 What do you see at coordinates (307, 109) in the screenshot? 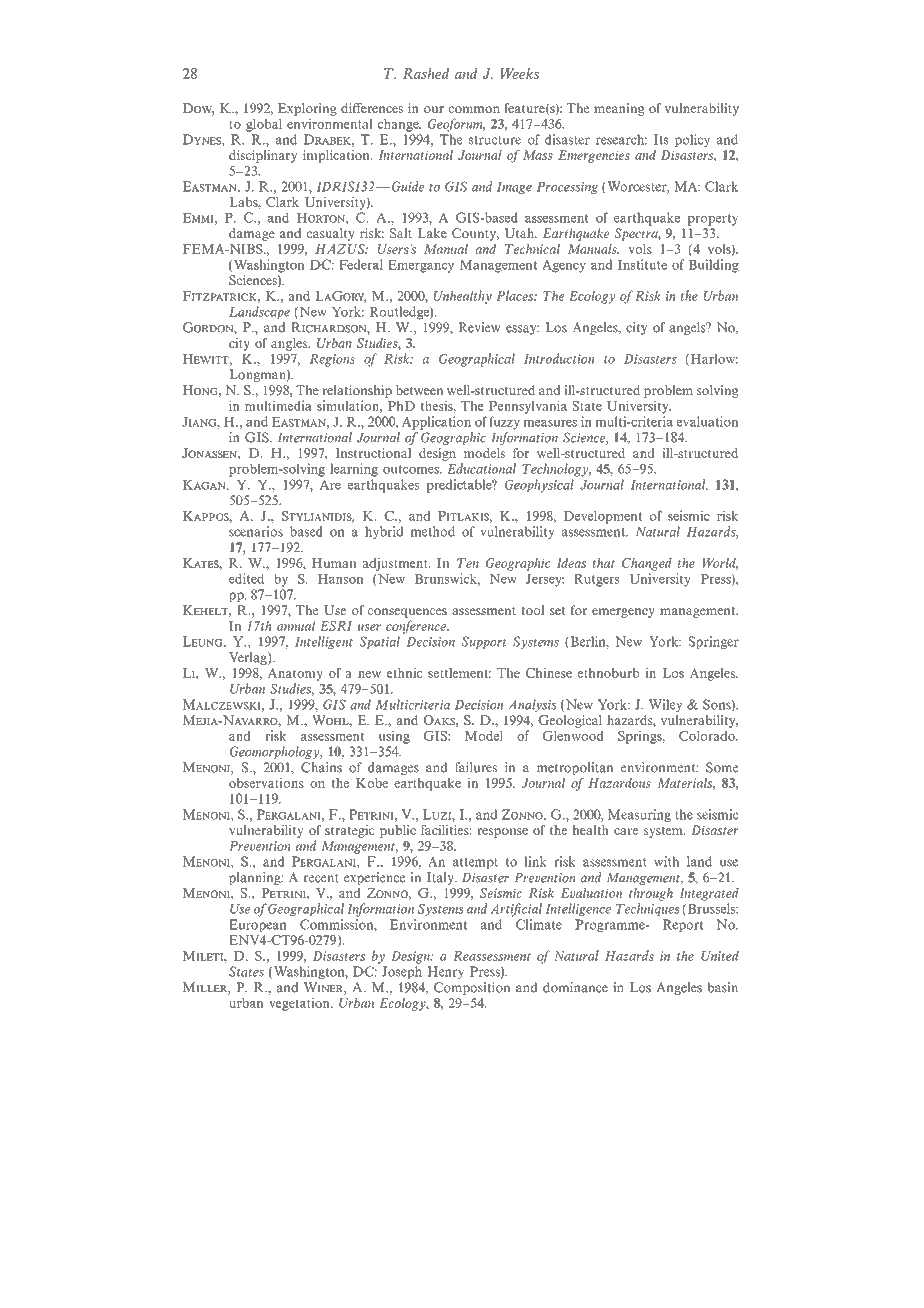
I see `Exploring` at bounding box center [307, 109].
